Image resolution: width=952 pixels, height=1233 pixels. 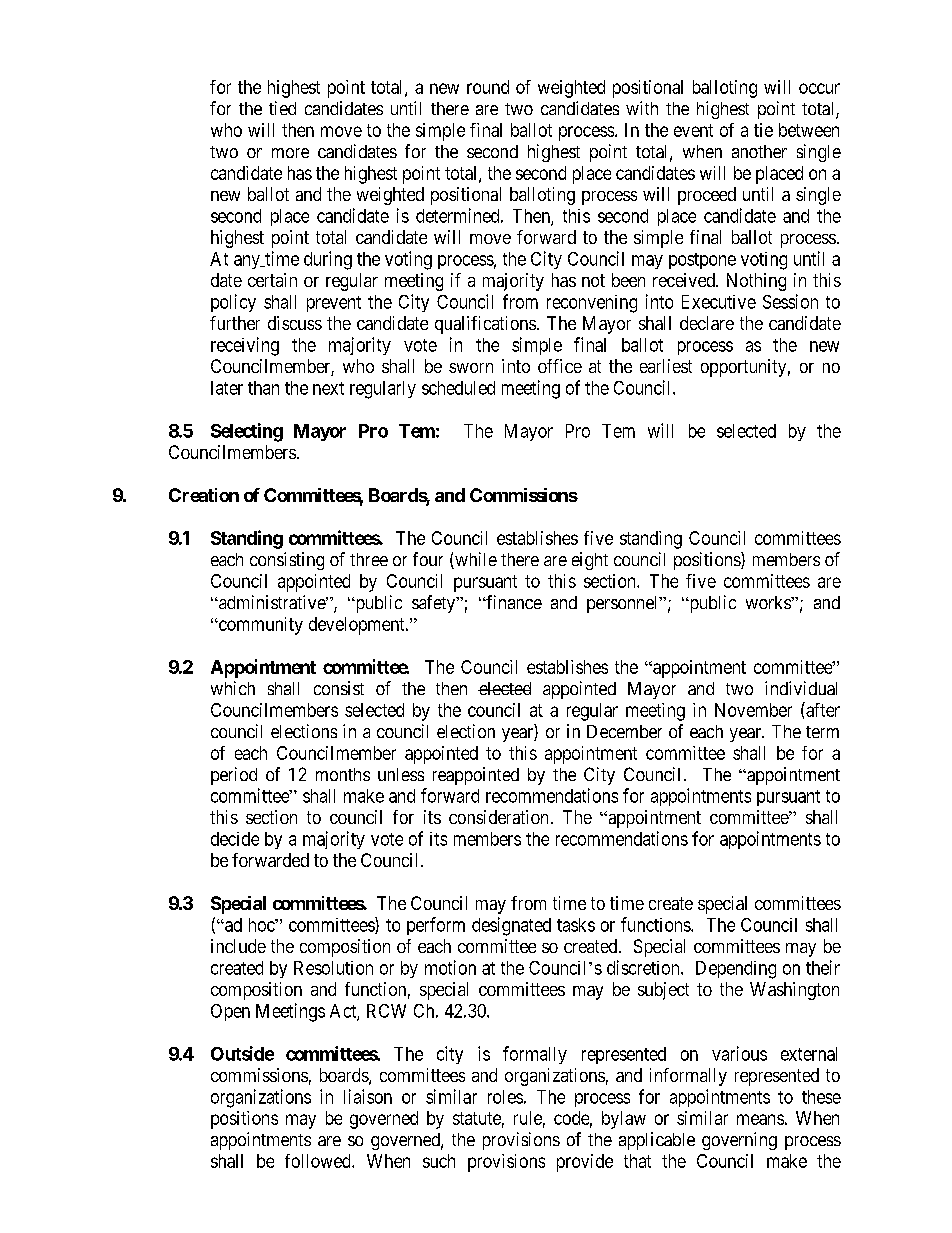 What do you see at coordinates (259, 626) in the image?
I see `community` at bounding box center [259, 626].
